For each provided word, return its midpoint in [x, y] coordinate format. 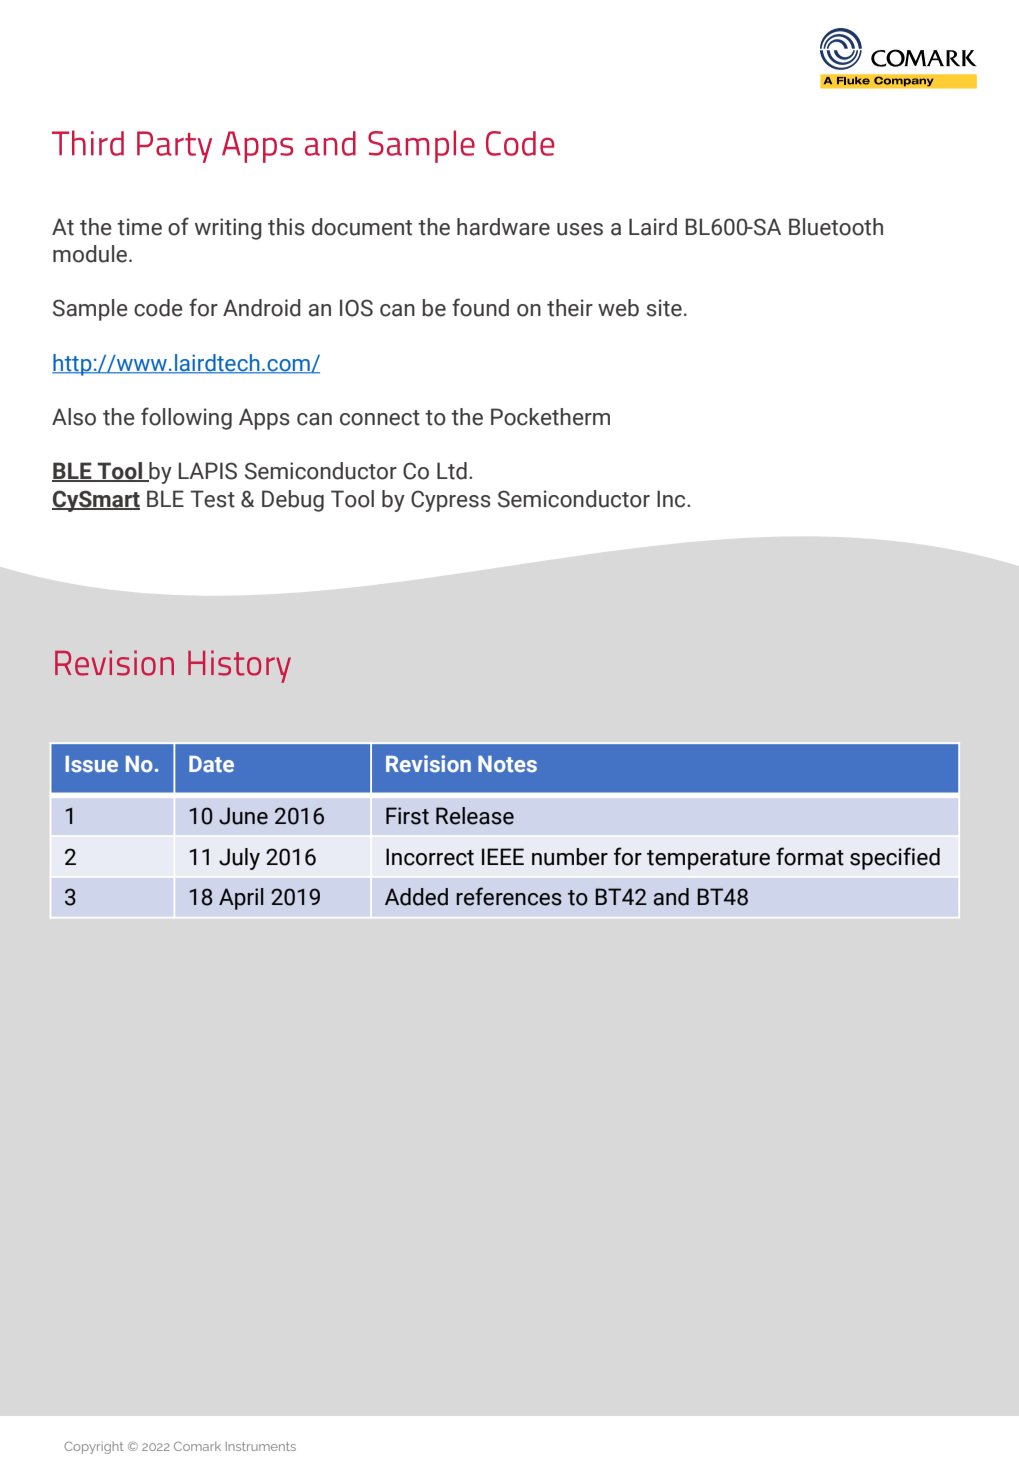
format [810, 856]
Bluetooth [836, 227]
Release [475, 816]
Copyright [94, 1448]
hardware [503, 227]
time [139, 227]
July [239, 859]
